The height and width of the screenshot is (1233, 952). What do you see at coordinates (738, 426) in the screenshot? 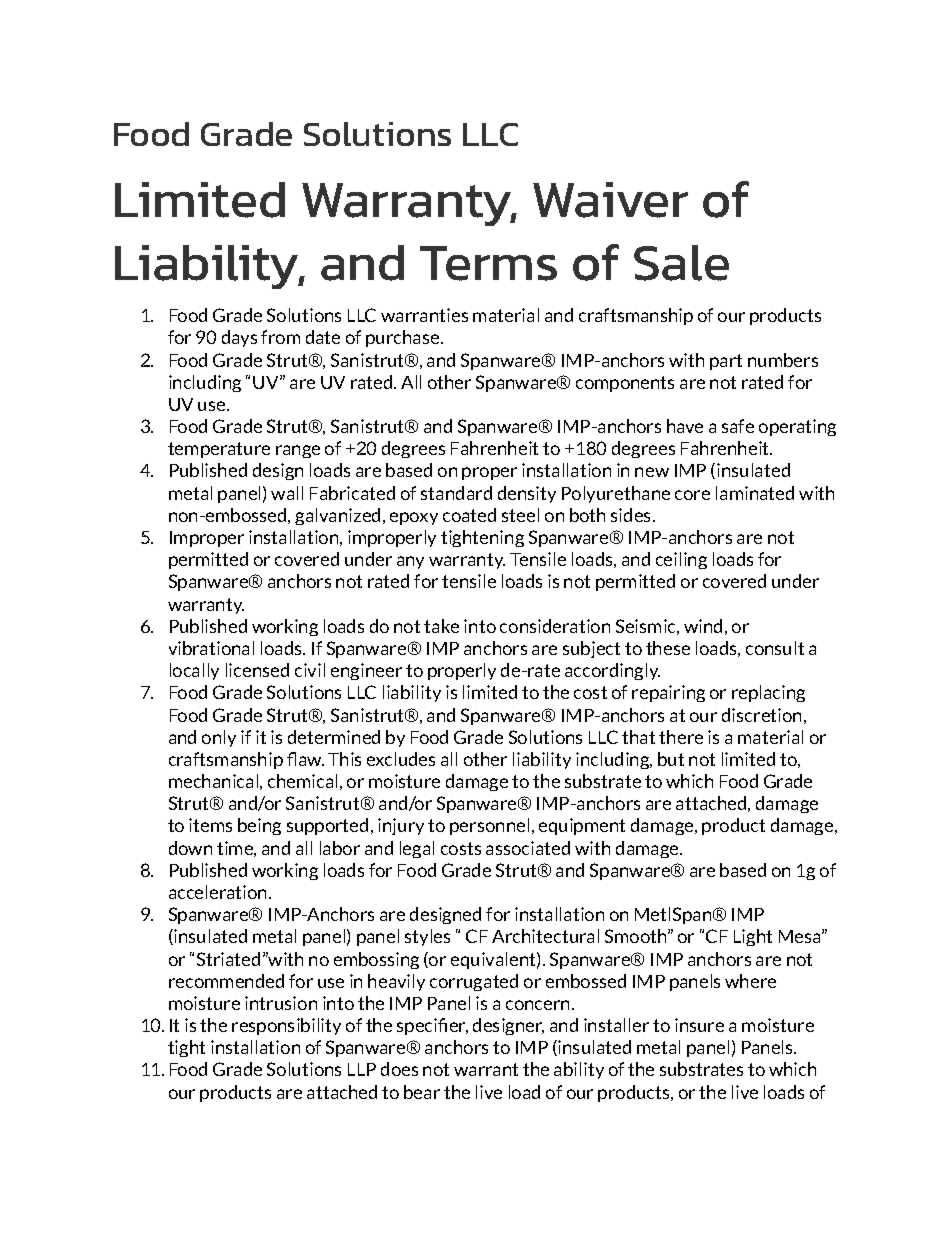
I see `safe` at bounding box center [738, 426].
